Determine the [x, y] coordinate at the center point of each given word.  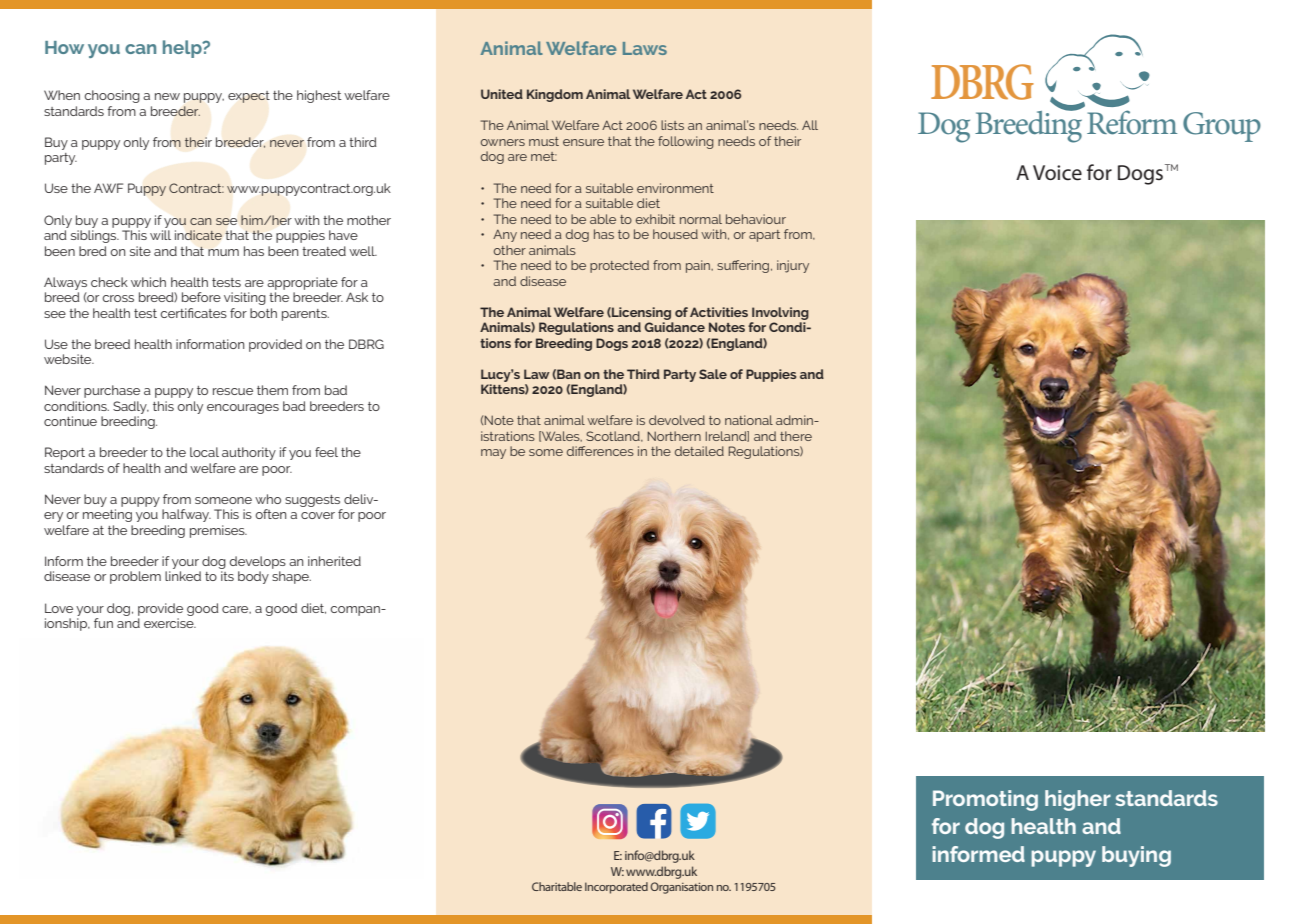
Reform [1132, 122]
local [204, 452]
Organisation [681, 888]
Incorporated [616, 888]
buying [1136, 856]
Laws [645, 48]
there [796, 436]
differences [600, 451]
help [183, 49]
